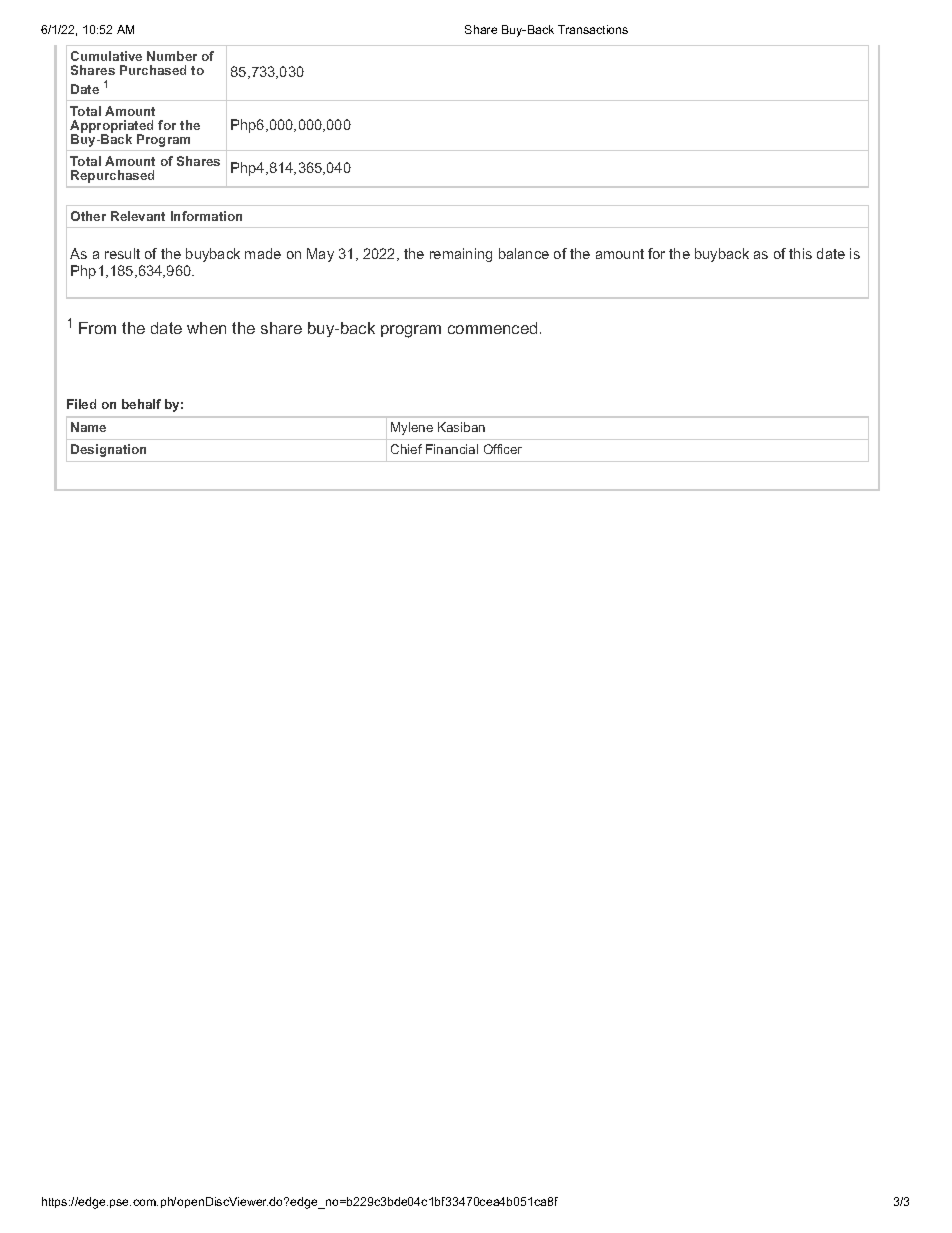 The image size is (952, 1233). Describe the element at coordinates (108, 450) in the page. I see `Designation` at that location.
